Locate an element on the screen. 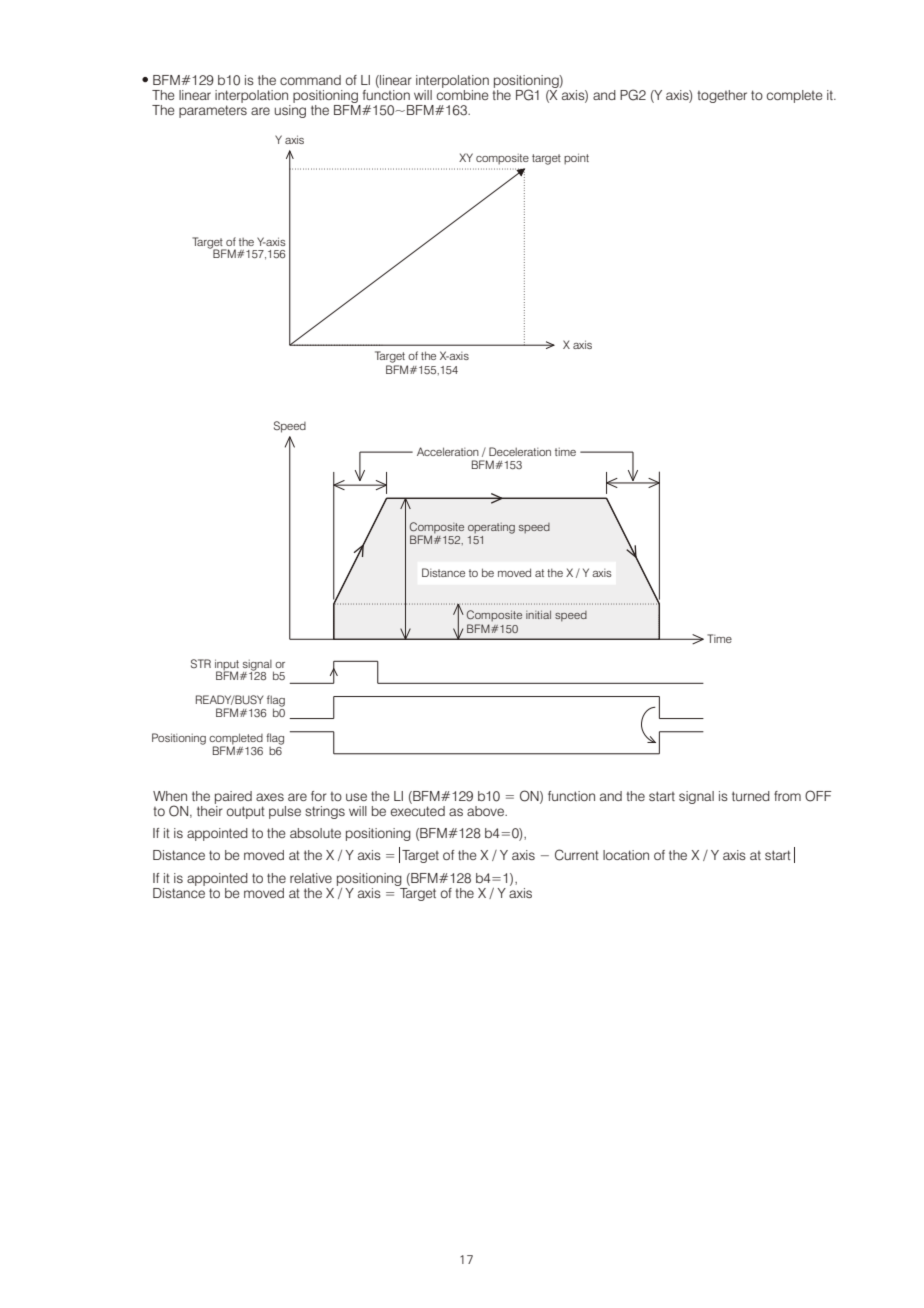 Image resolution: width=924 pixels, height=1308 pixels. combine is located at coordinates (463, 93).
